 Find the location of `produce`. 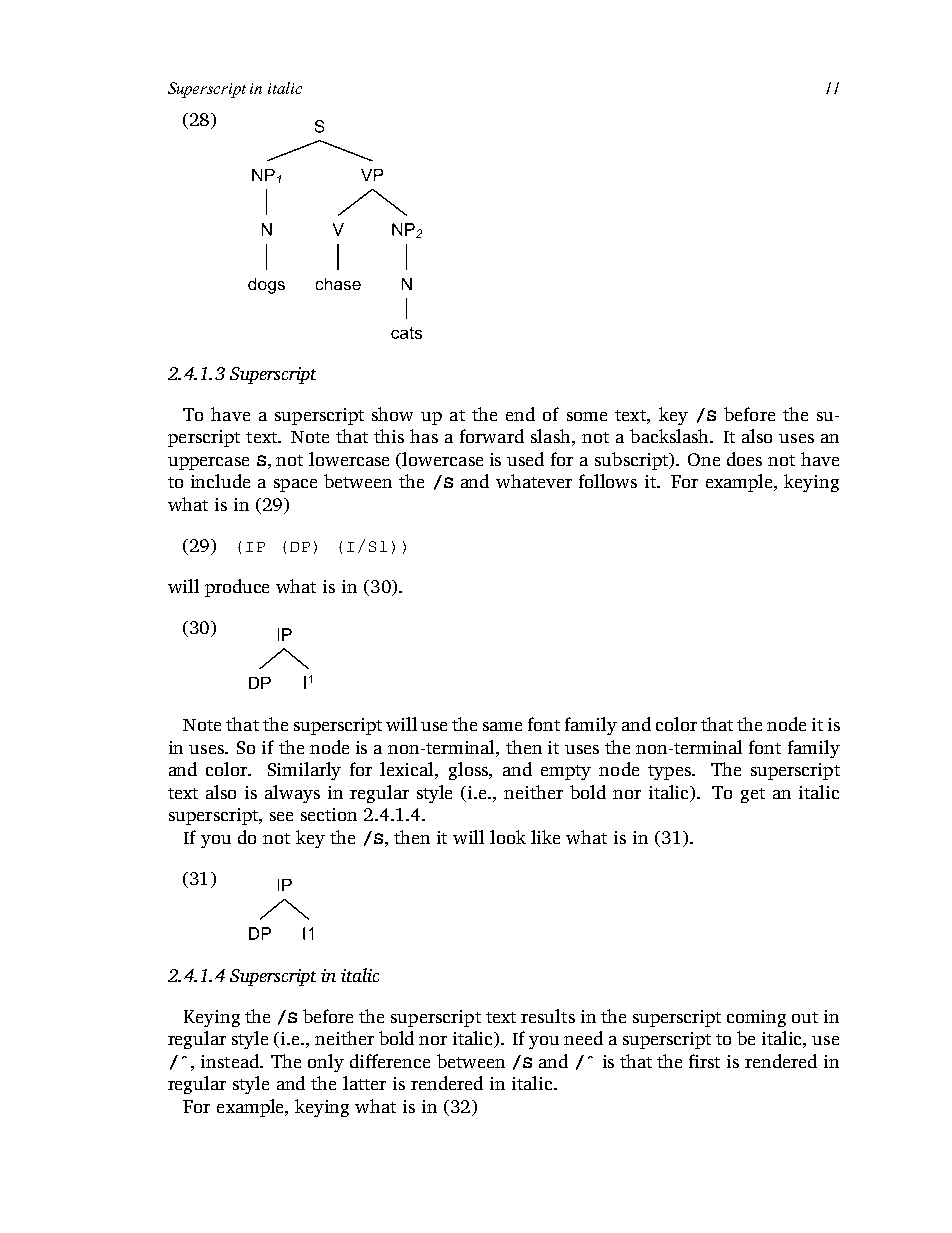

produce is located at coordinates (237, 588).
